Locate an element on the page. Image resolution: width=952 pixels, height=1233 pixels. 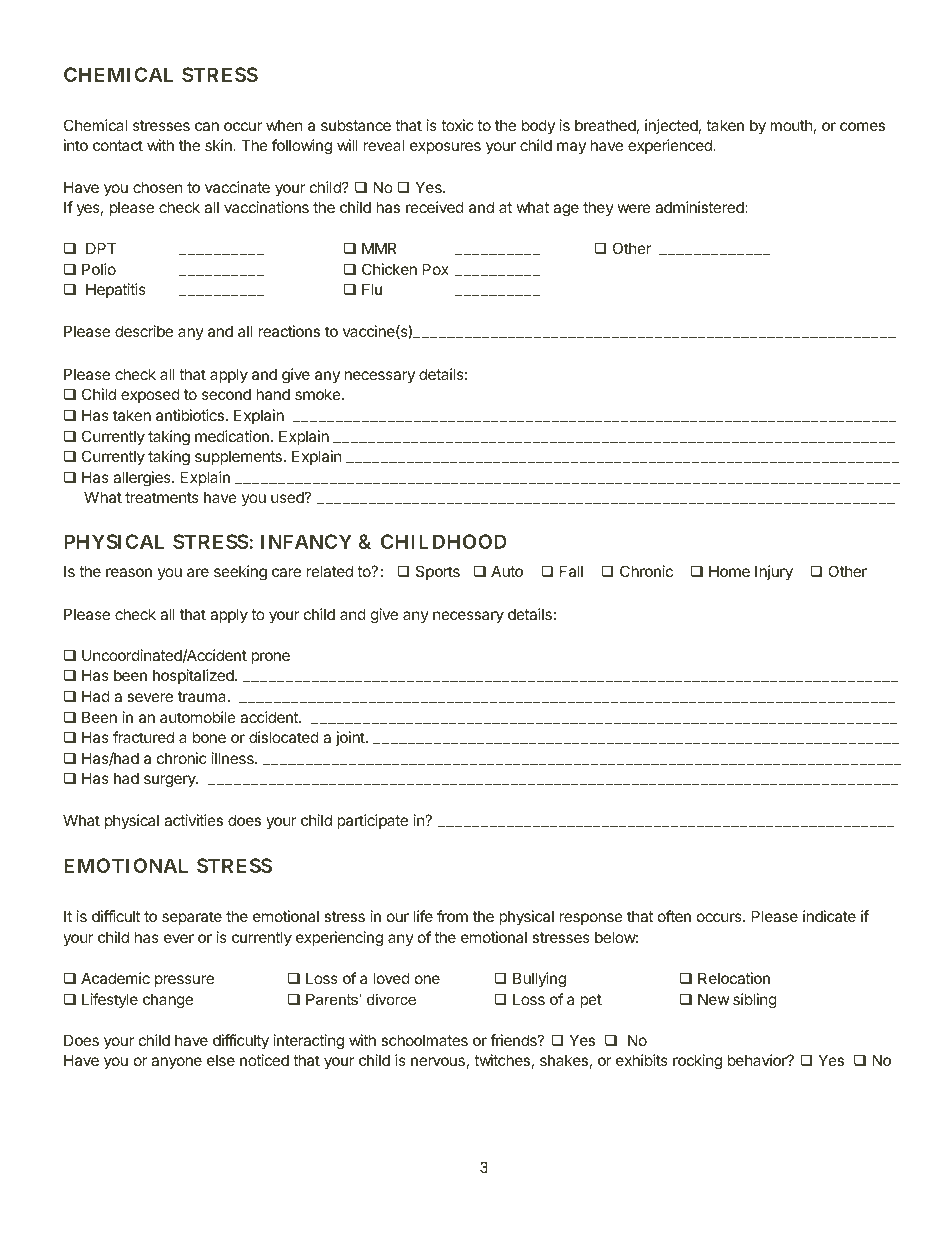
antibiotics is located at coordinates (190, 415).
